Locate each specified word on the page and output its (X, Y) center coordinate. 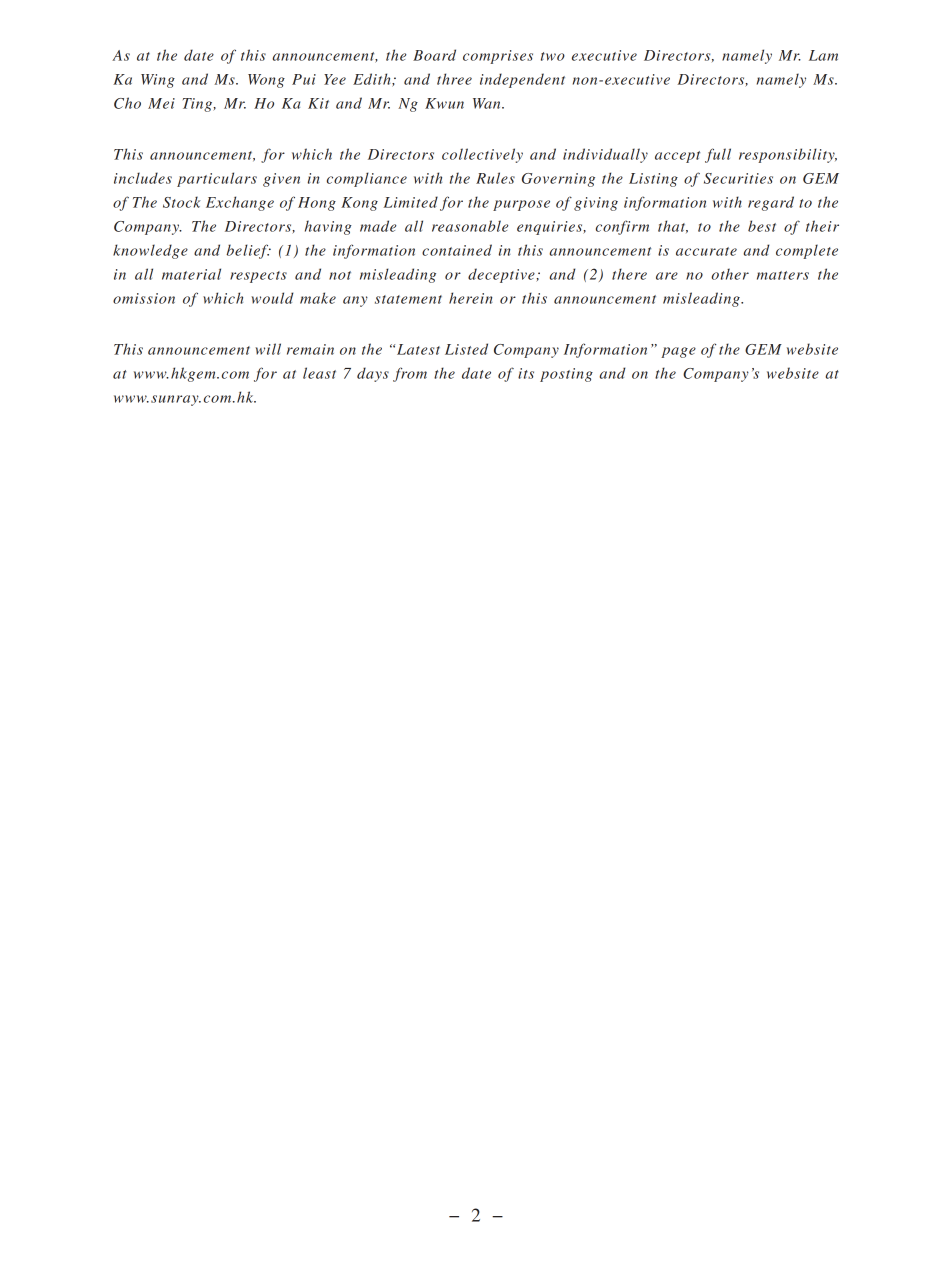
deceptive (502, 275)
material (191, 274)
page (678, 352)
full (718, 155)
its (526, 373)
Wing (158, 81)
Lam (823, 55)
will (268, 349)
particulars (217, 179)
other (730, 274)
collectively (482, 155)
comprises (498, 57)
